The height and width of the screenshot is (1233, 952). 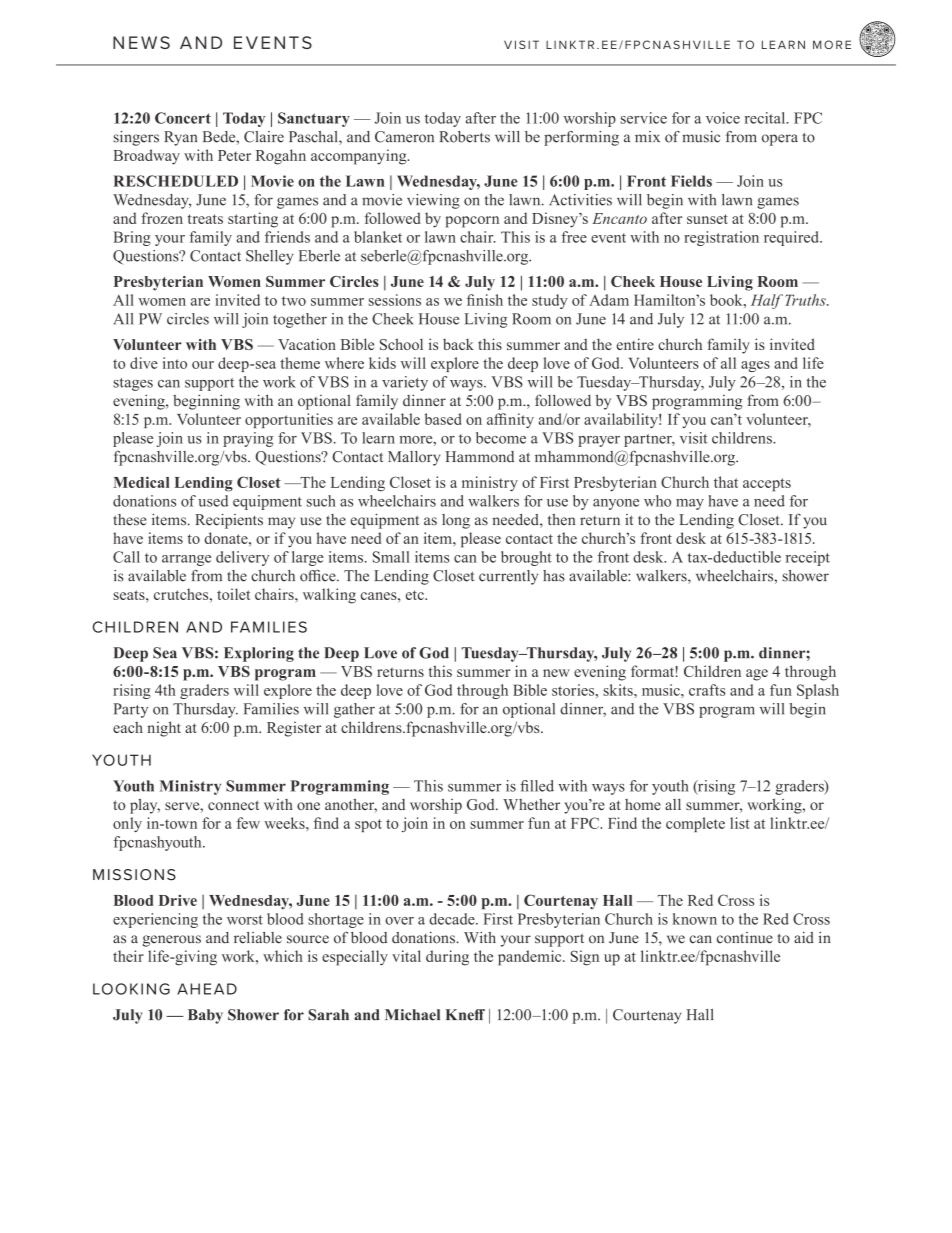 I want to click on Roberts, so click(x=464, y=137).
